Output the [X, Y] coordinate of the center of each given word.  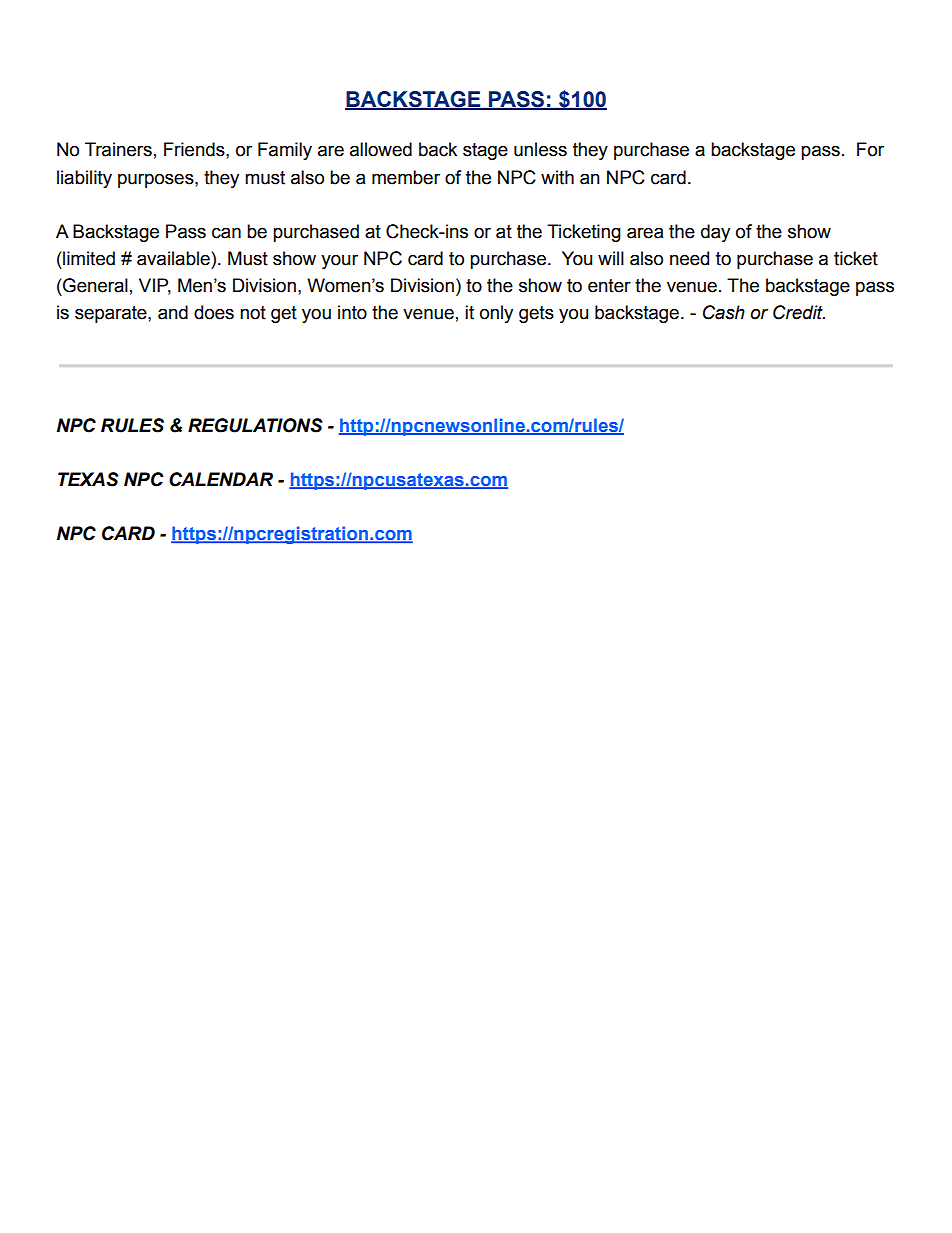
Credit [799, 312]
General [94, 285]
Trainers [118, 149]
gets [536, 314]
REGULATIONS [255, 425]
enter [609, 286]
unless [540, 149]
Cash [724, 312]
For [870, 149]
